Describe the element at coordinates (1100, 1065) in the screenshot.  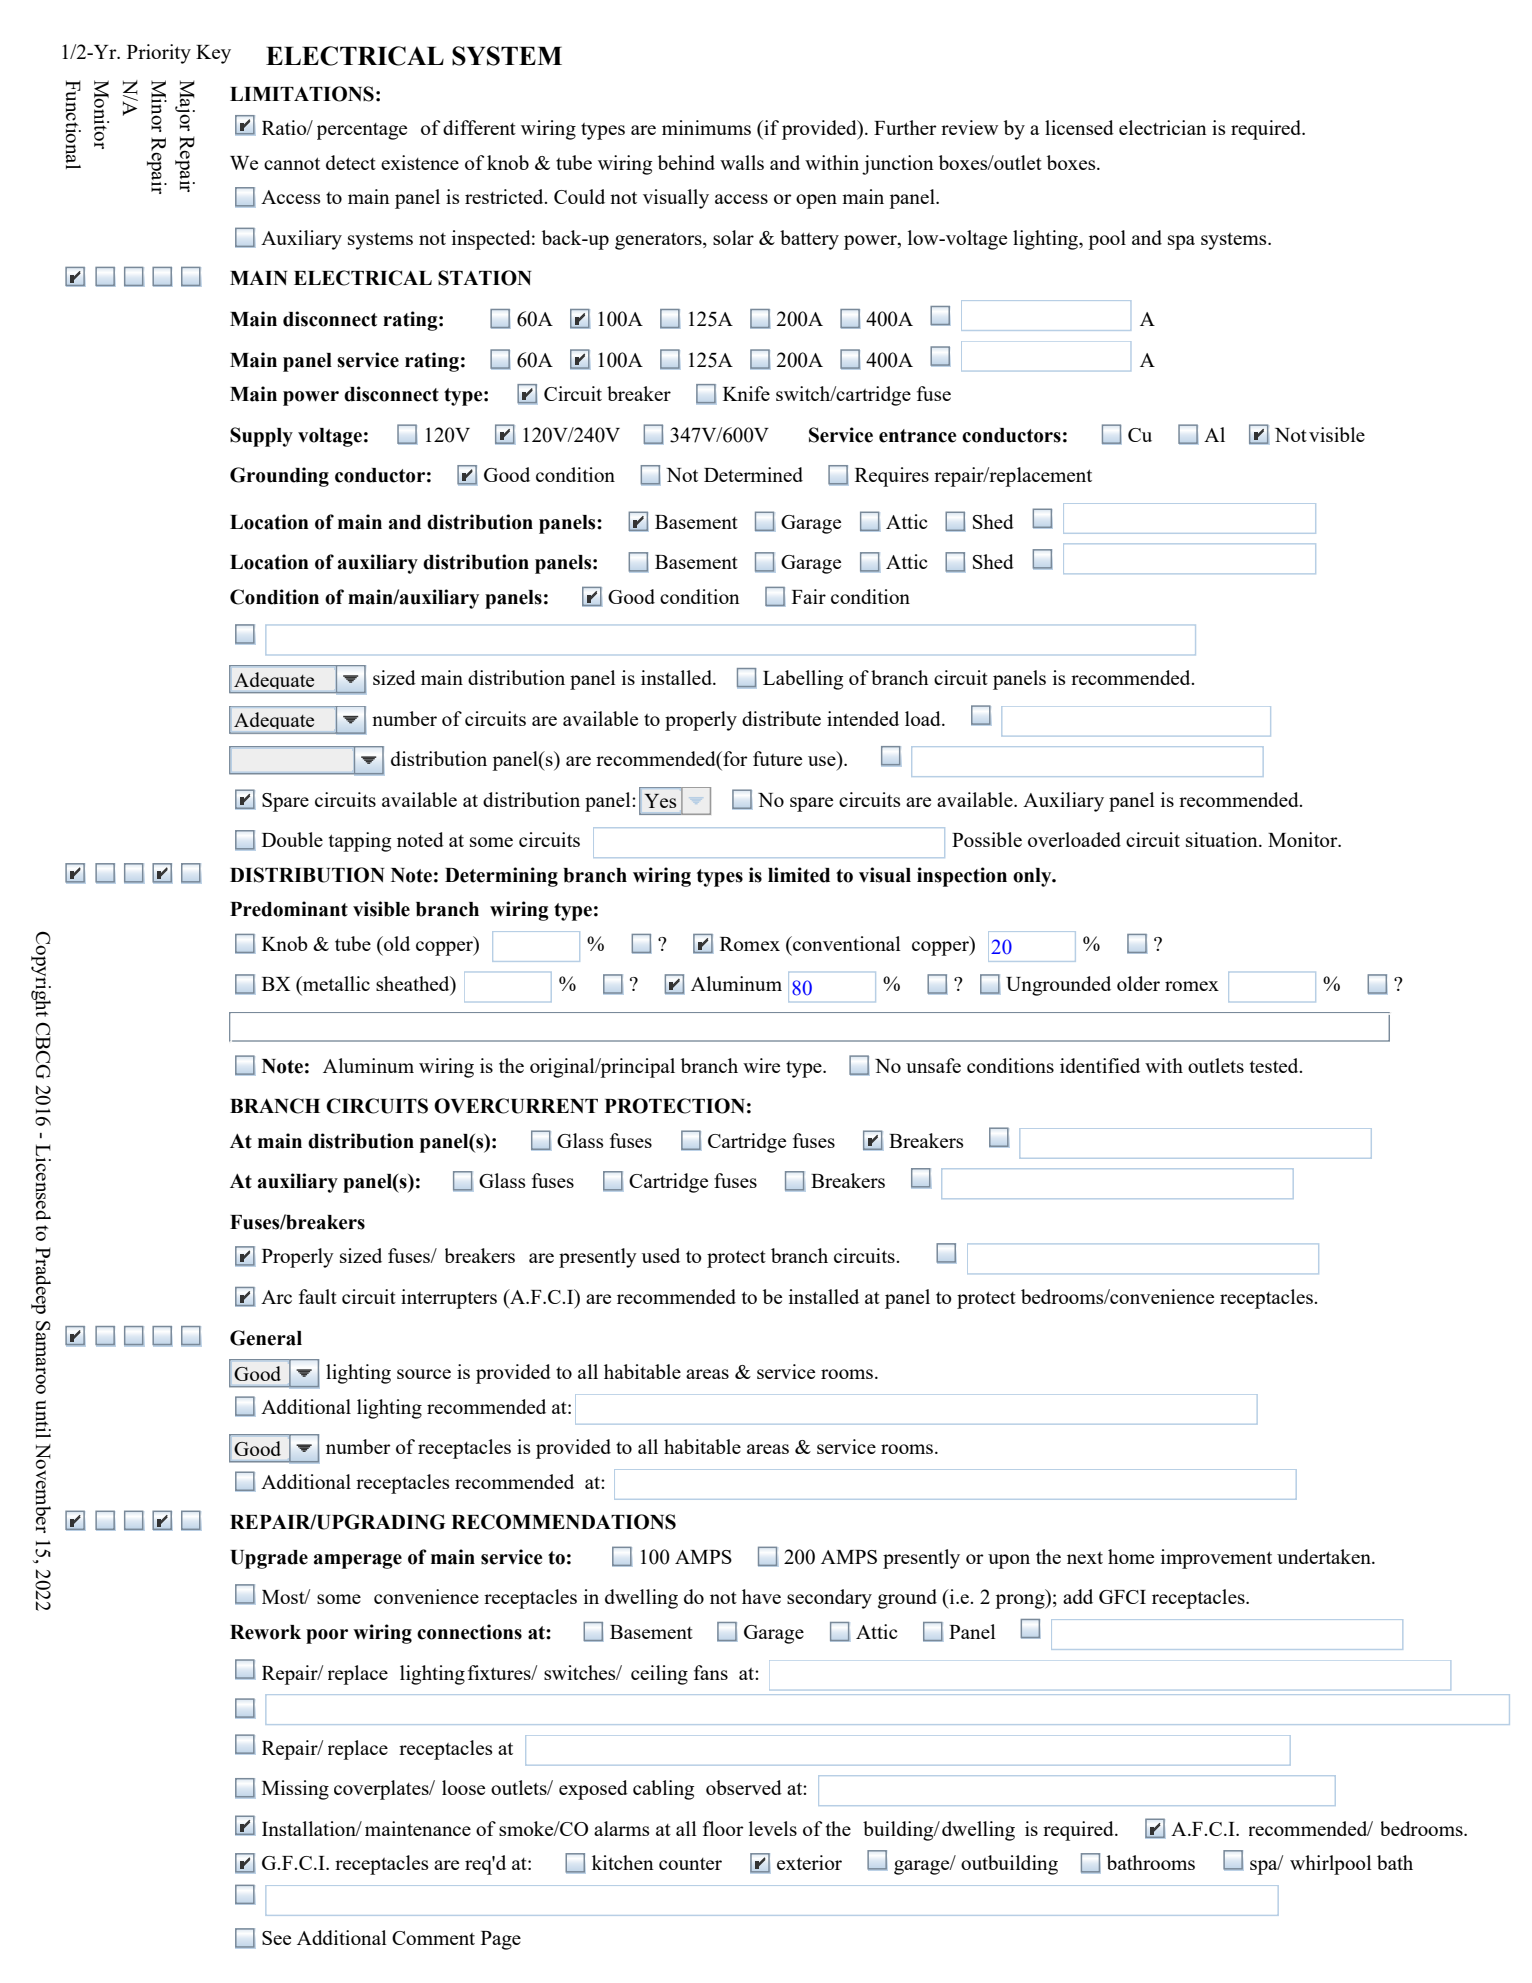
I see `identified` at that location.
